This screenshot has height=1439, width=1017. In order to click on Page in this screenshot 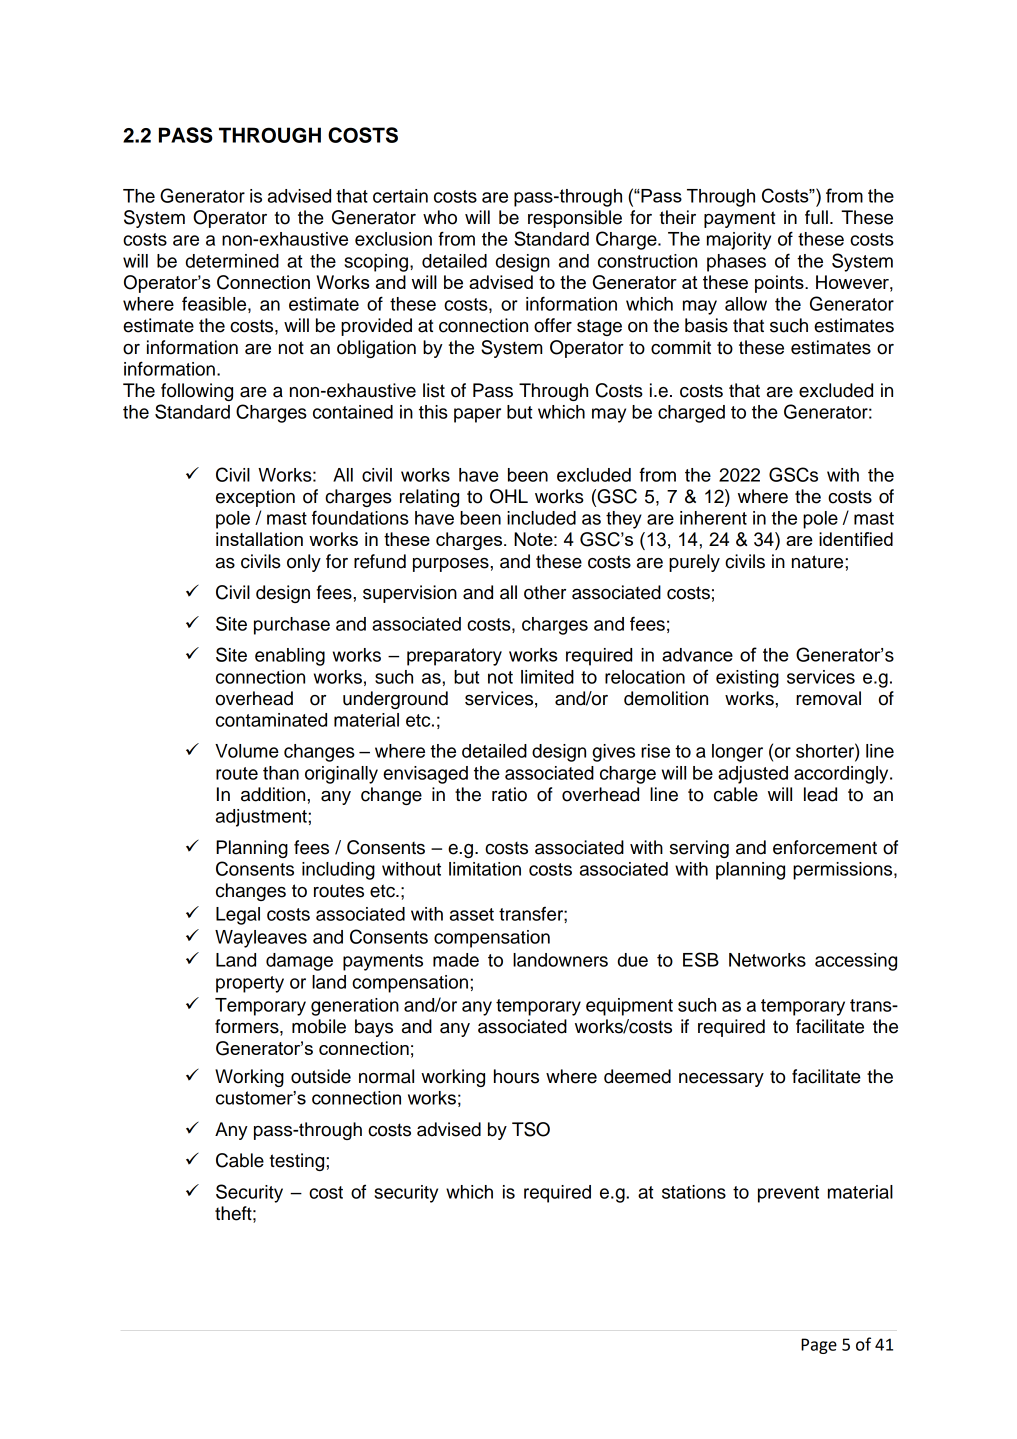, I will do `click(819, 1346)`.
